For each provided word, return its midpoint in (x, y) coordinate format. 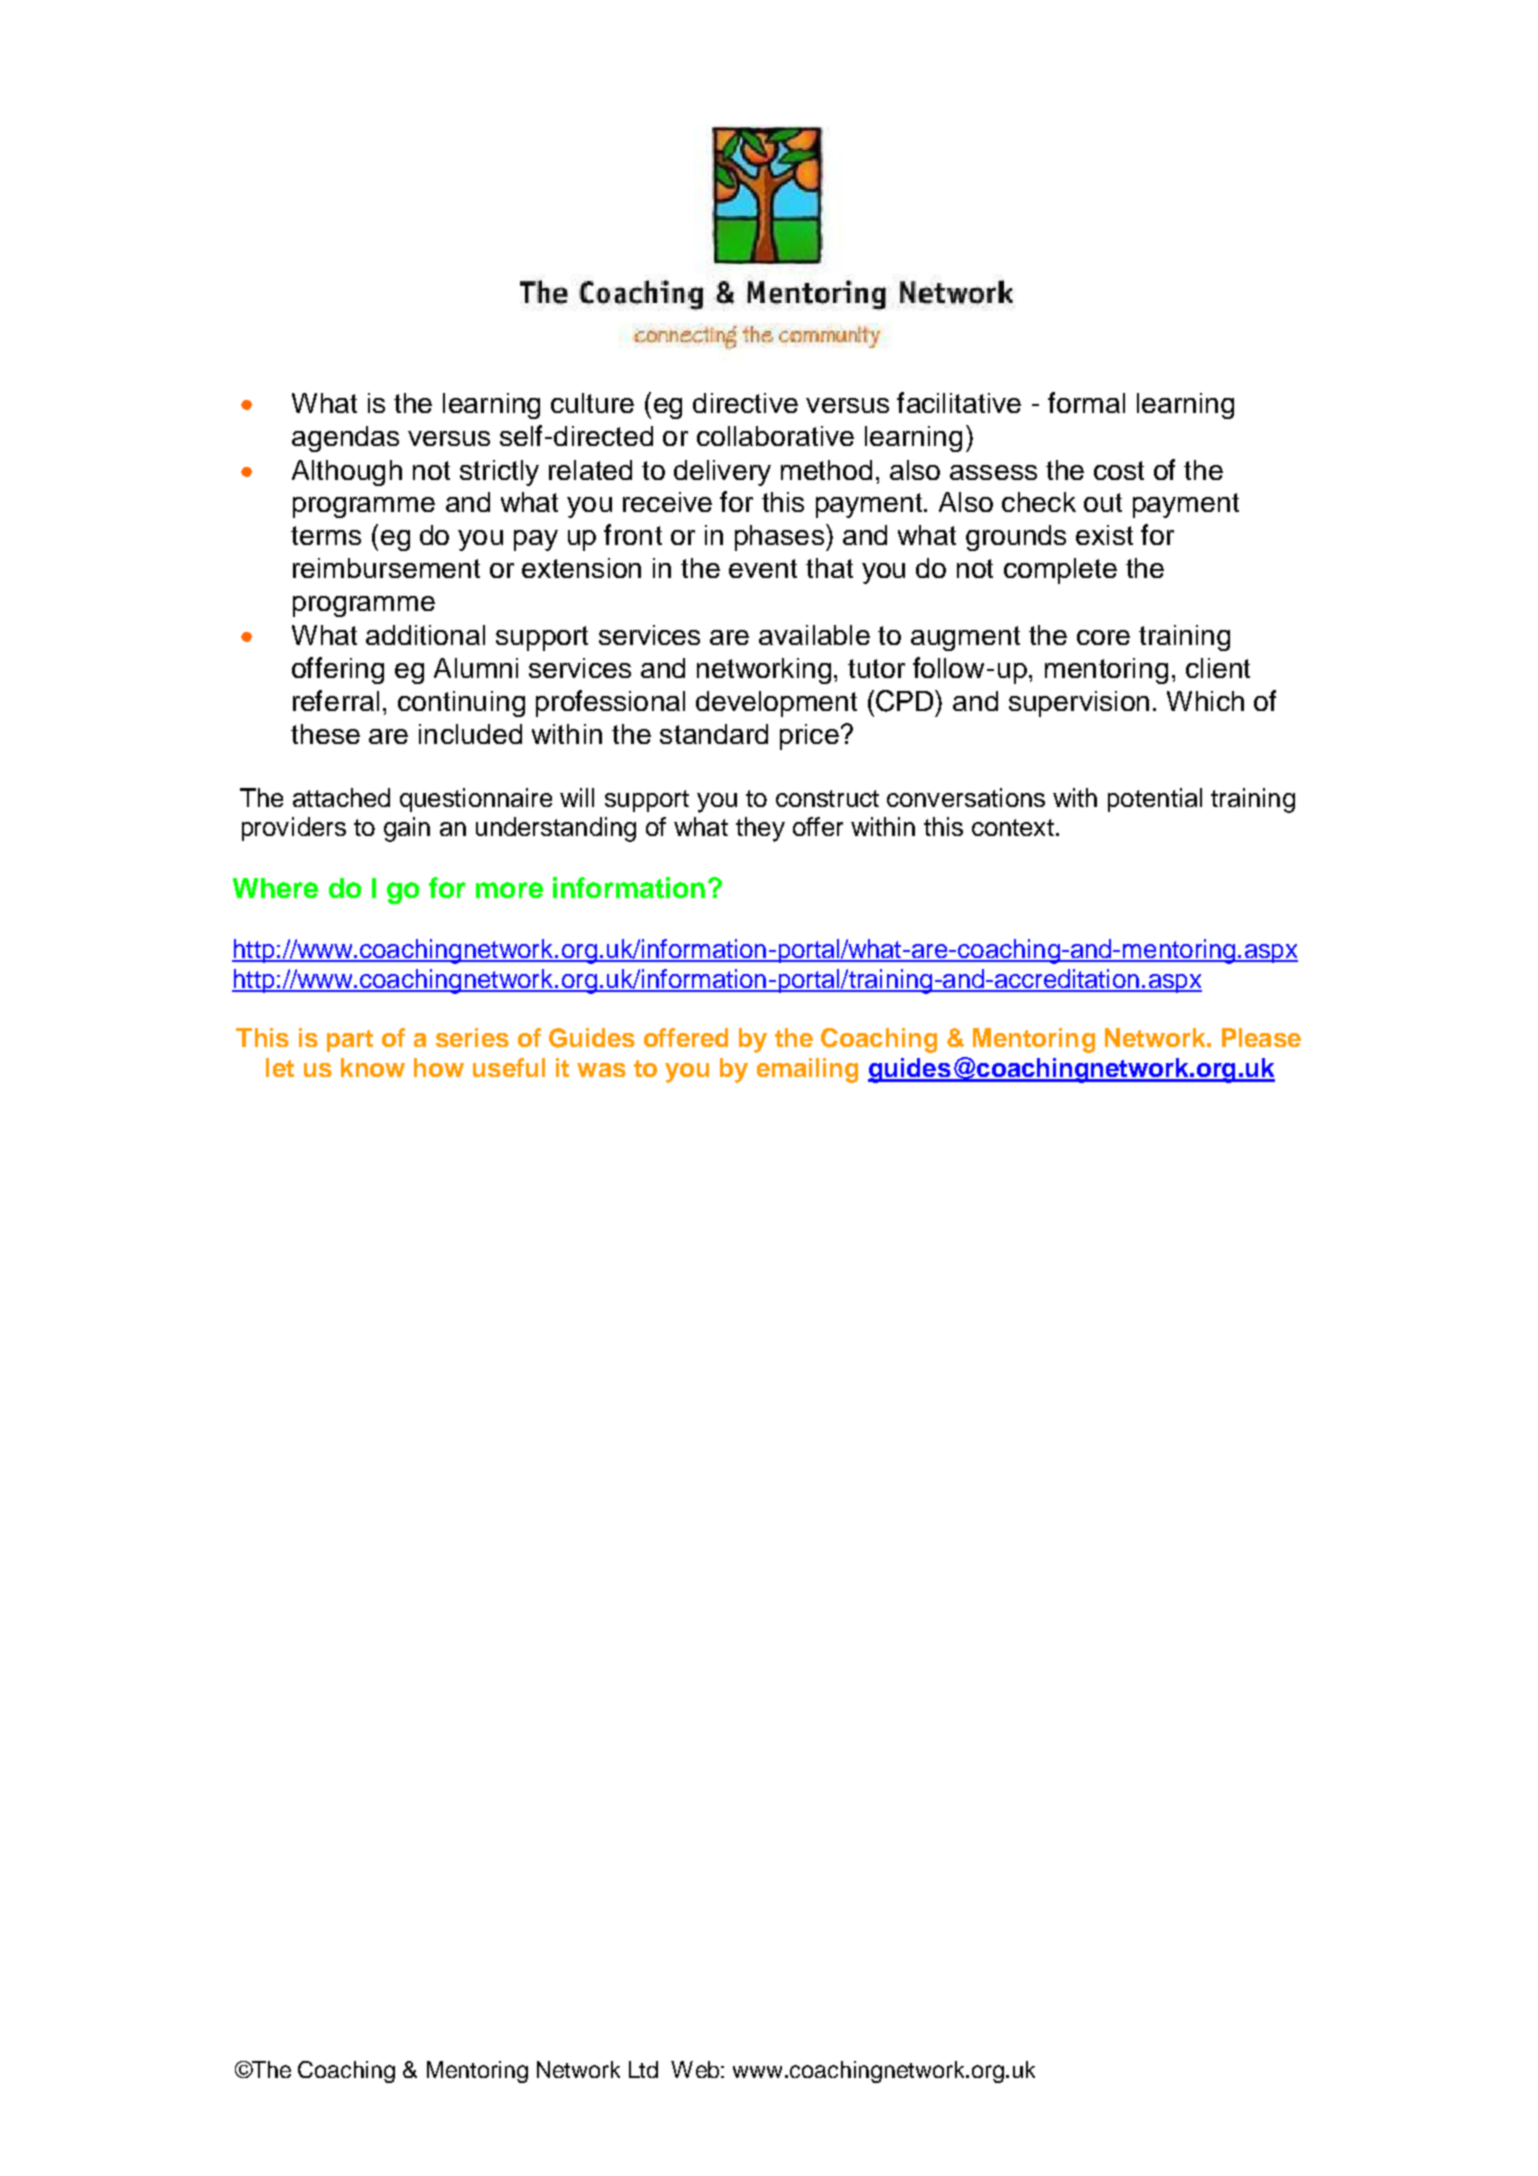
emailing (807, 1070)
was (601, 1070)
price (809, 737)
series (472, 1037)
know (373, 1067)
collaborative (775, 436)
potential (1155, 800)
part (350, 1041)
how (439, 1067)
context (1013, 827)
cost (1119, 470)
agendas (345, 439)
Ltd (643, 2069)
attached (341, 797)
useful (509, 1067)
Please (1261, 1037)
